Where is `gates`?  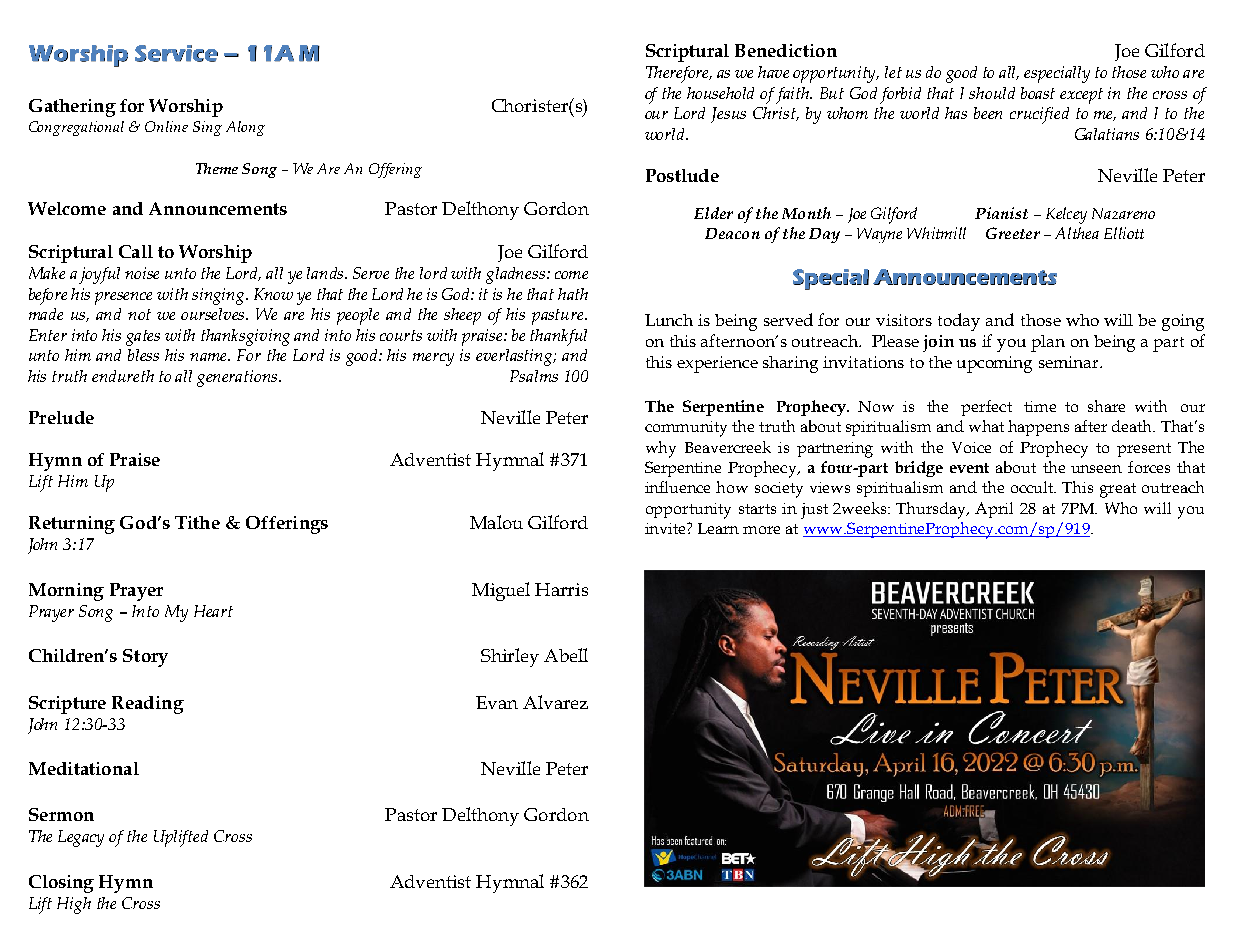 gates is located at coordinates (143, 338).
